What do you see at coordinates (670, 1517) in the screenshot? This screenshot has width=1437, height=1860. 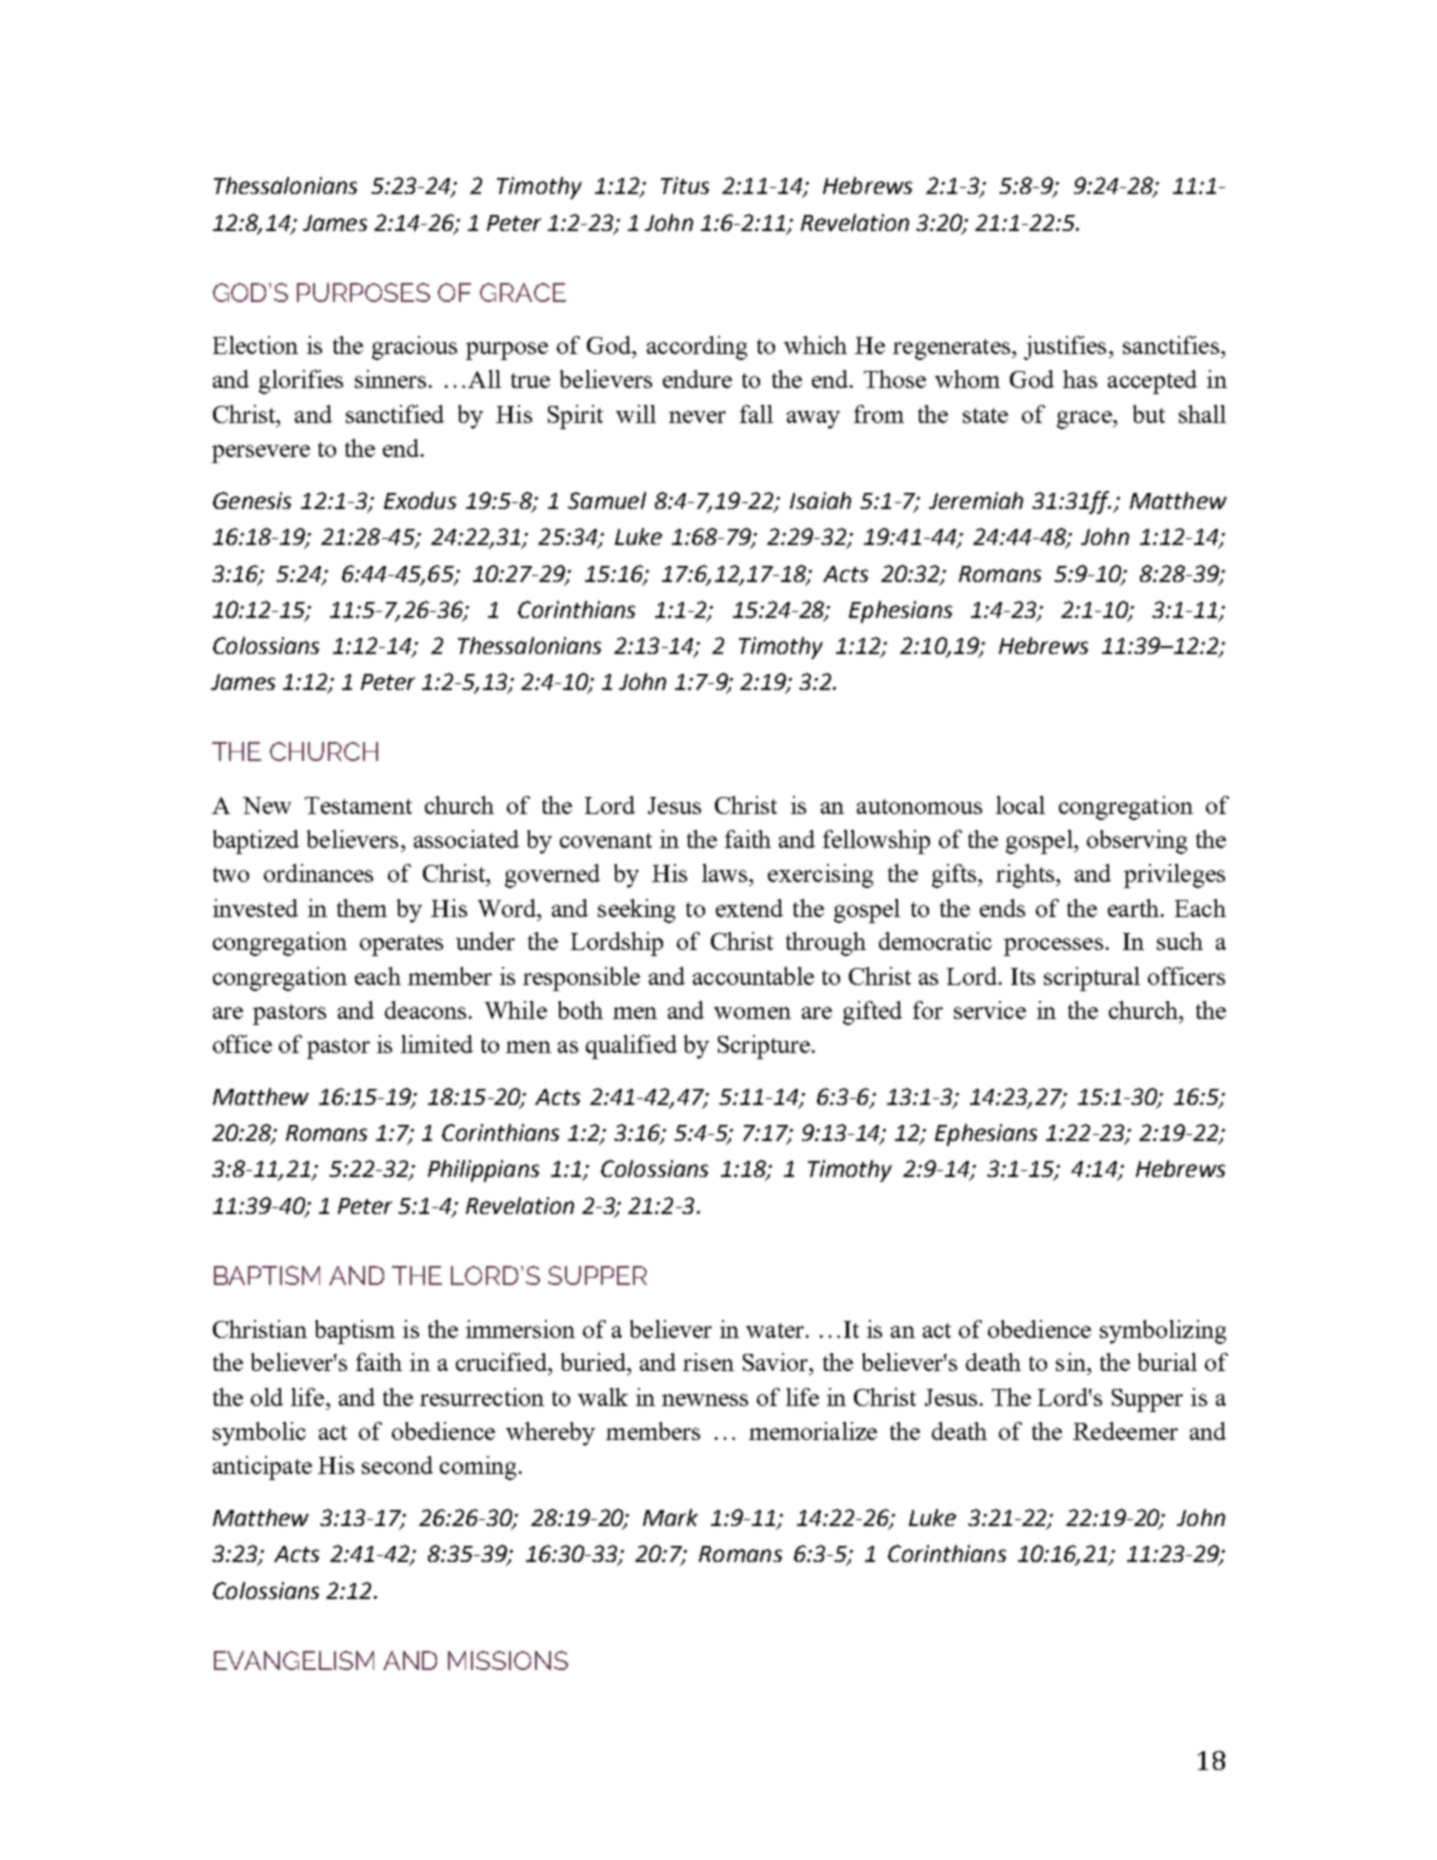 I see `Mark` at bounding box center [670, 1517].
